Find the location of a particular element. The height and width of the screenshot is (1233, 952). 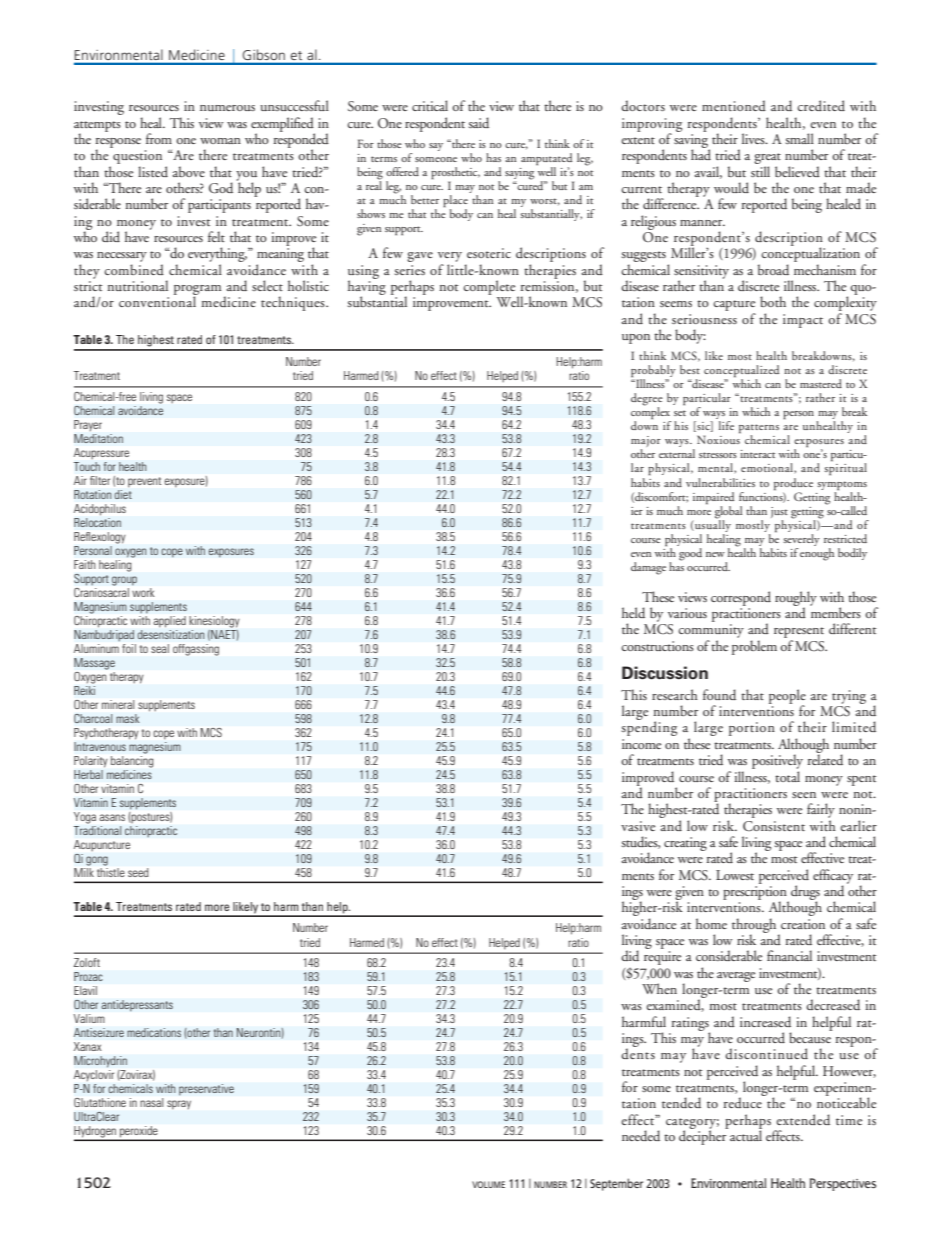

applied is located at coordinates (170, 621).
